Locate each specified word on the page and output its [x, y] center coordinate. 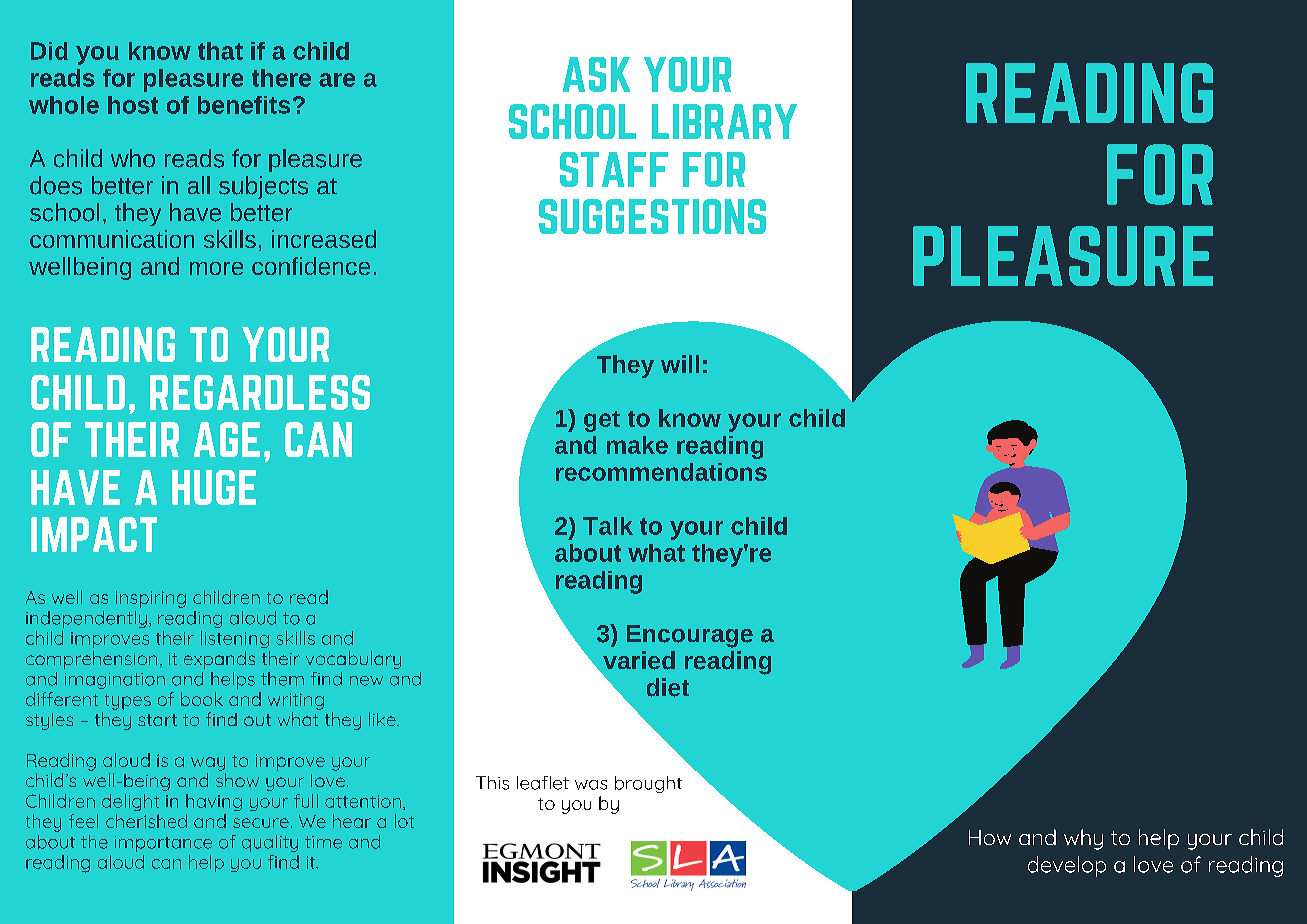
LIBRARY [724, 121]
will [680, 364]
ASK [596, 74]
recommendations [661, 472]
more [216, 268]
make [637, 445]
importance [163, 844]
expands [219, 660]
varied [639, 660]
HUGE [214, 487]
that [220, 51]
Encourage [690, 636]
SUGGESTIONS [652, 216]
